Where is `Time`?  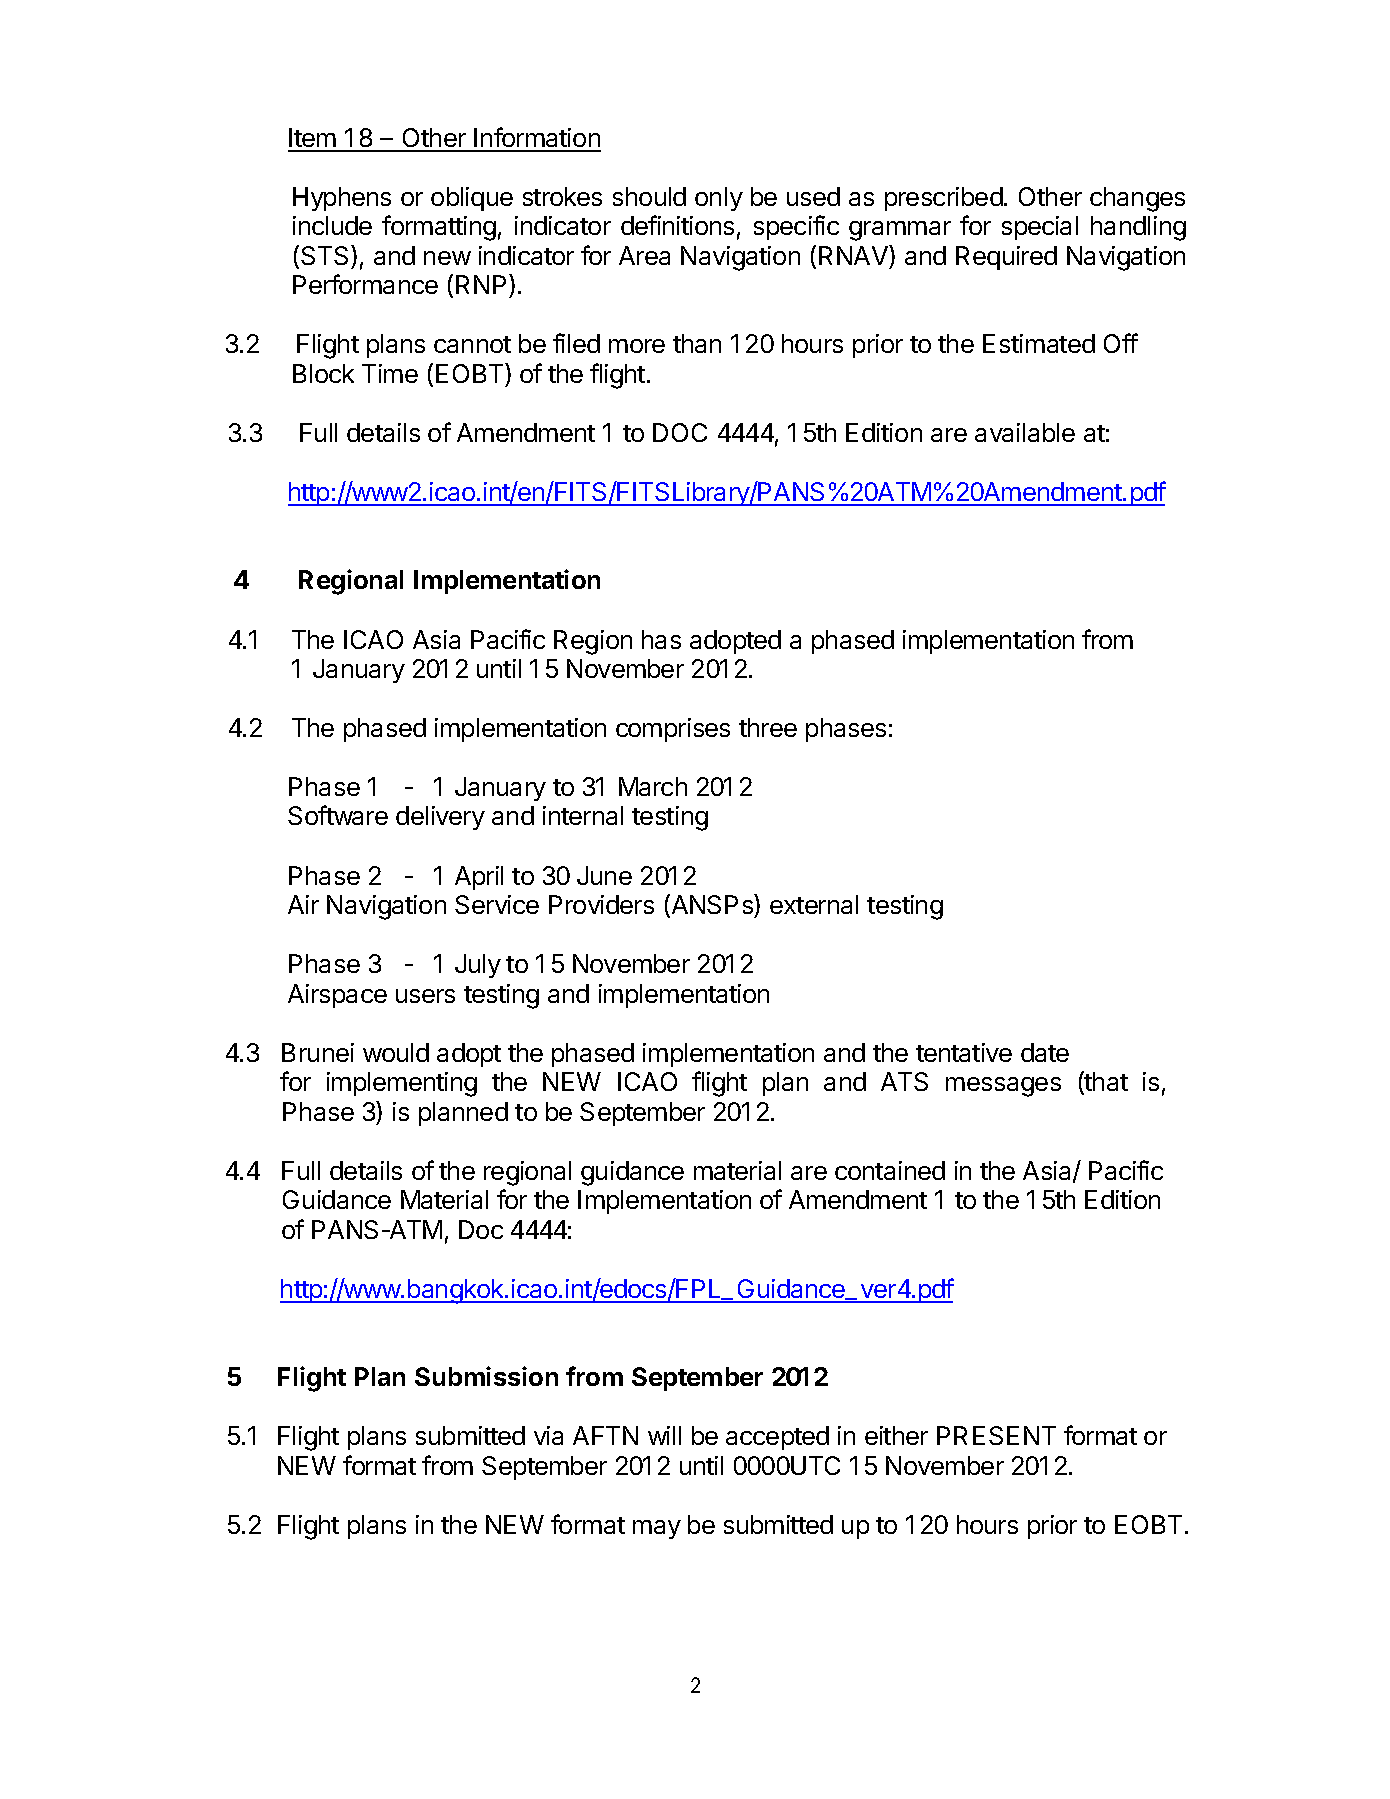
Time is located at coordinates (390, 373).
